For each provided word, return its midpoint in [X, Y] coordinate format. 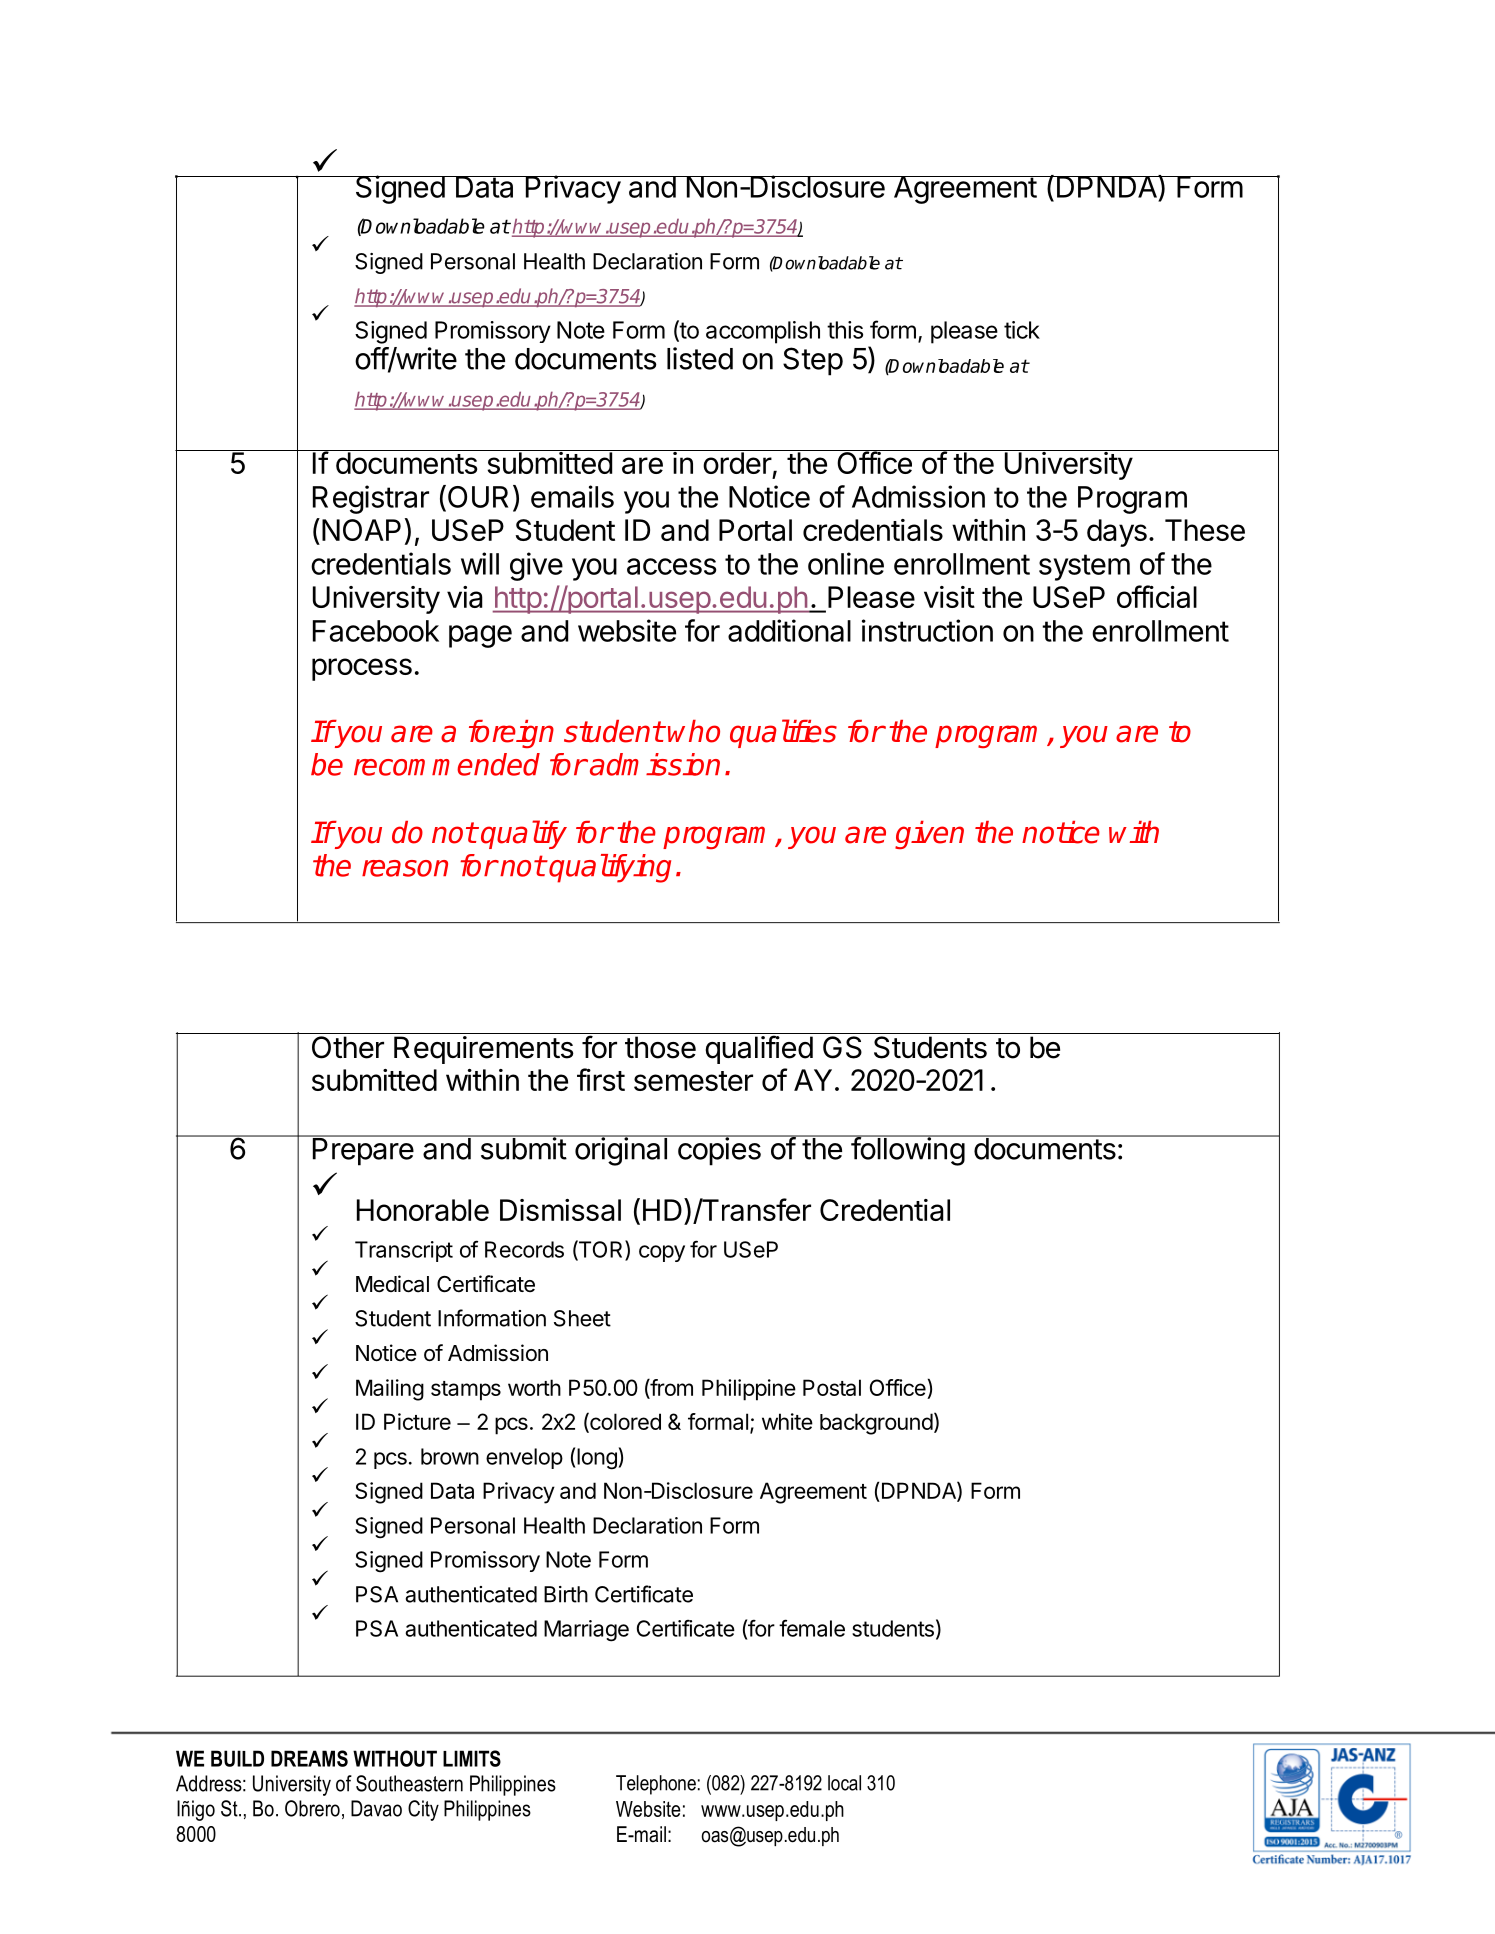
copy [662, 1253]
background [876, 1424]
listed [700, 358]
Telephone [656, 1785]
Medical [392, 1284]
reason [405, 868]
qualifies [783, 733]
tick [1022, 330]
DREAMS [309, 1758]
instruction [927, 630]
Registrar [371, 499]
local [844, 1783]
